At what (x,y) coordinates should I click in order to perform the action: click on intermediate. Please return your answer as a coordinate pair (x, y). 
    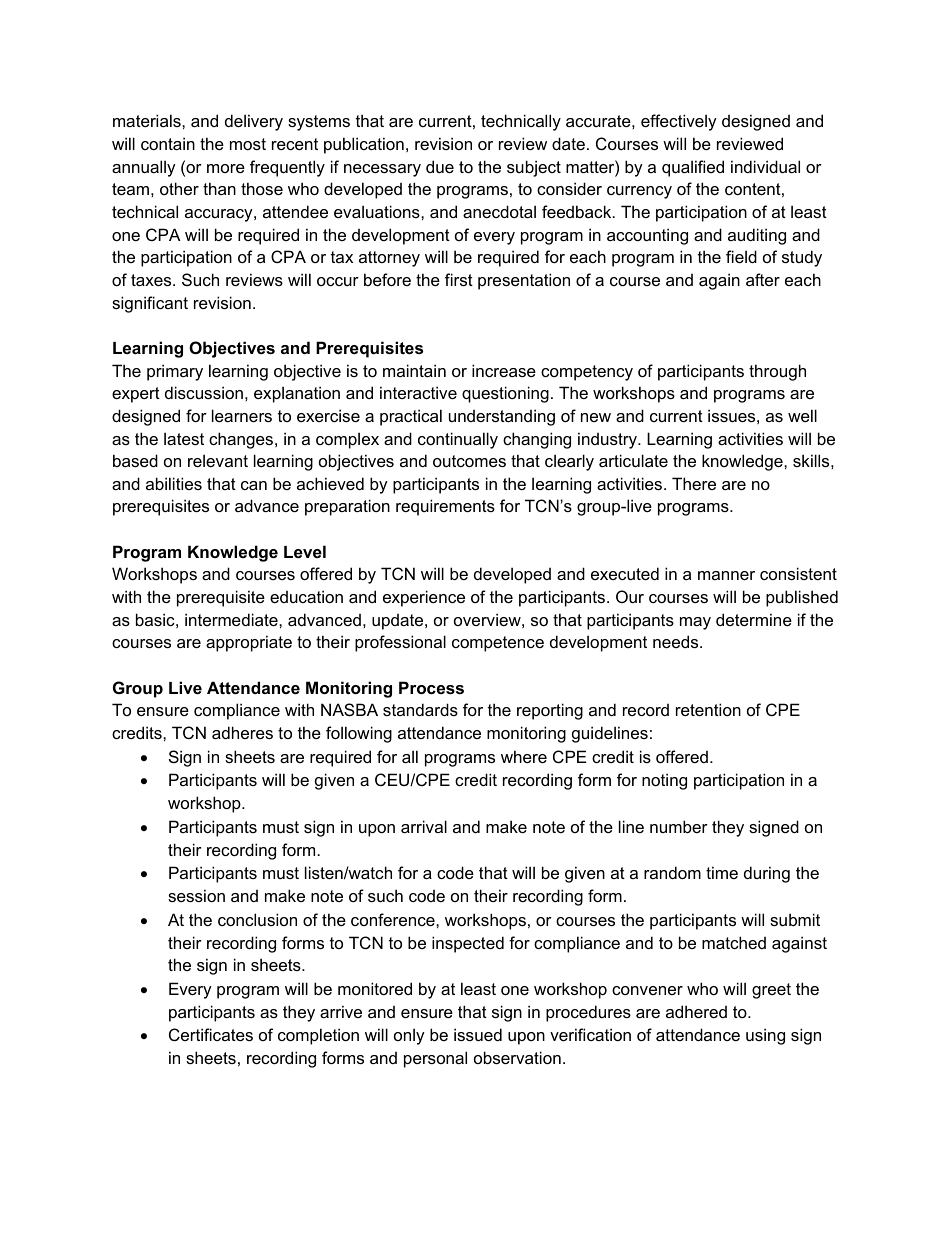
    Looking at the image, I should click on (232, 619).
